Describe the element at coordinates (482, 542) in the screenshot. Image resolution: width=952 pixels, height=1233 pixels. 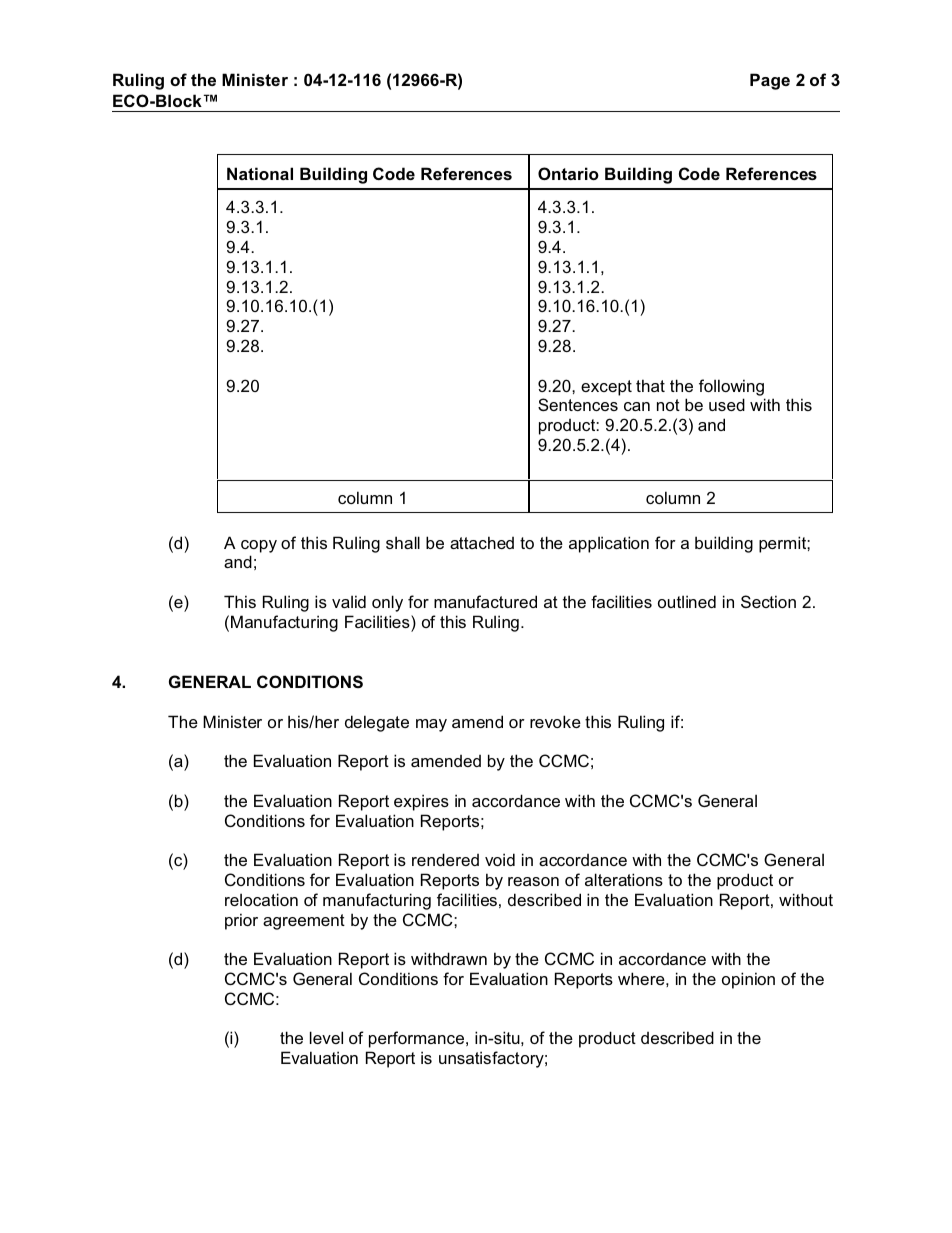
I see `attached` at that location.
